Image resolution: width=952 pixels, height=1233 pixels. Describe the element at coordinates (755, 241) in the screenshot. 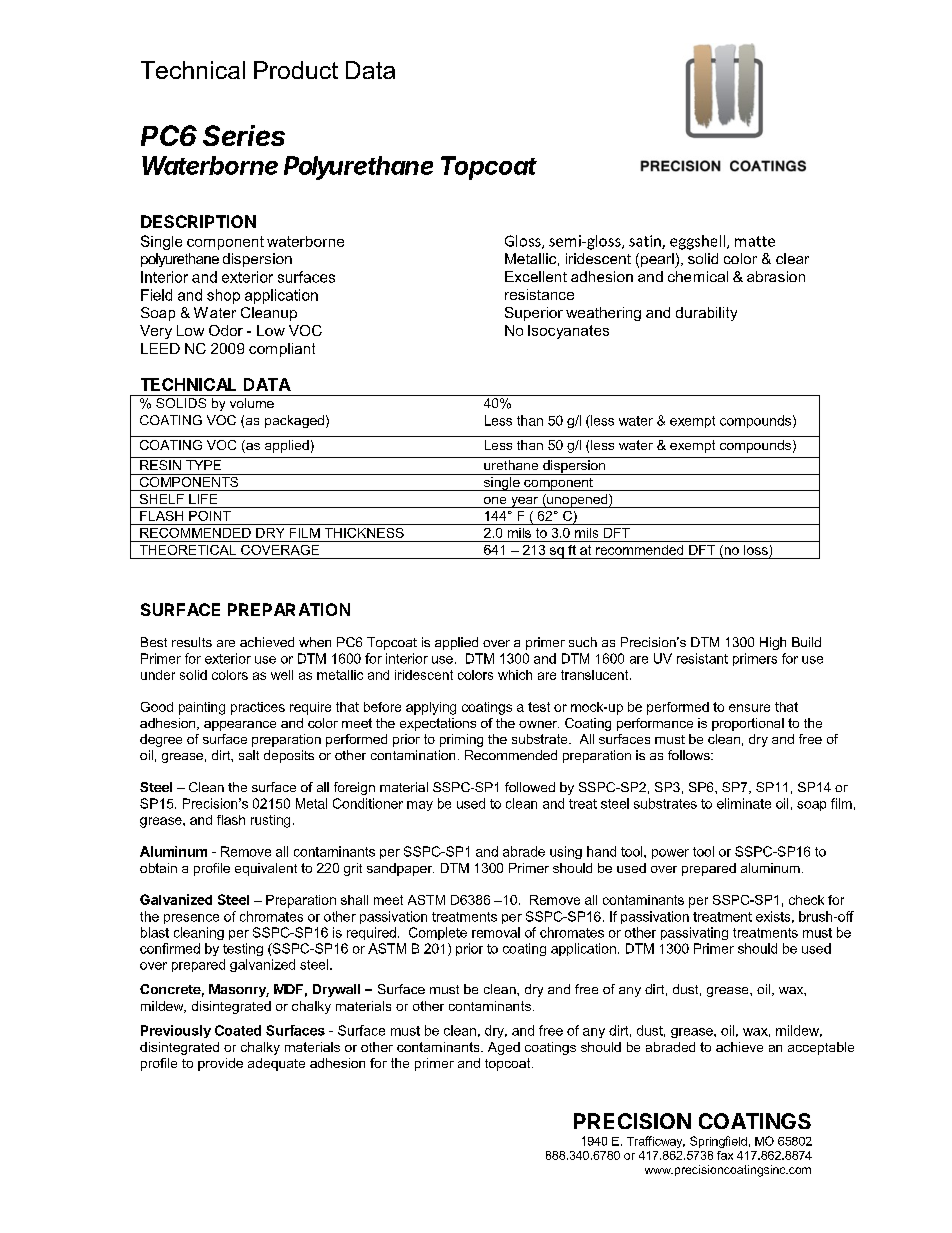

I see `matte` at that location.
